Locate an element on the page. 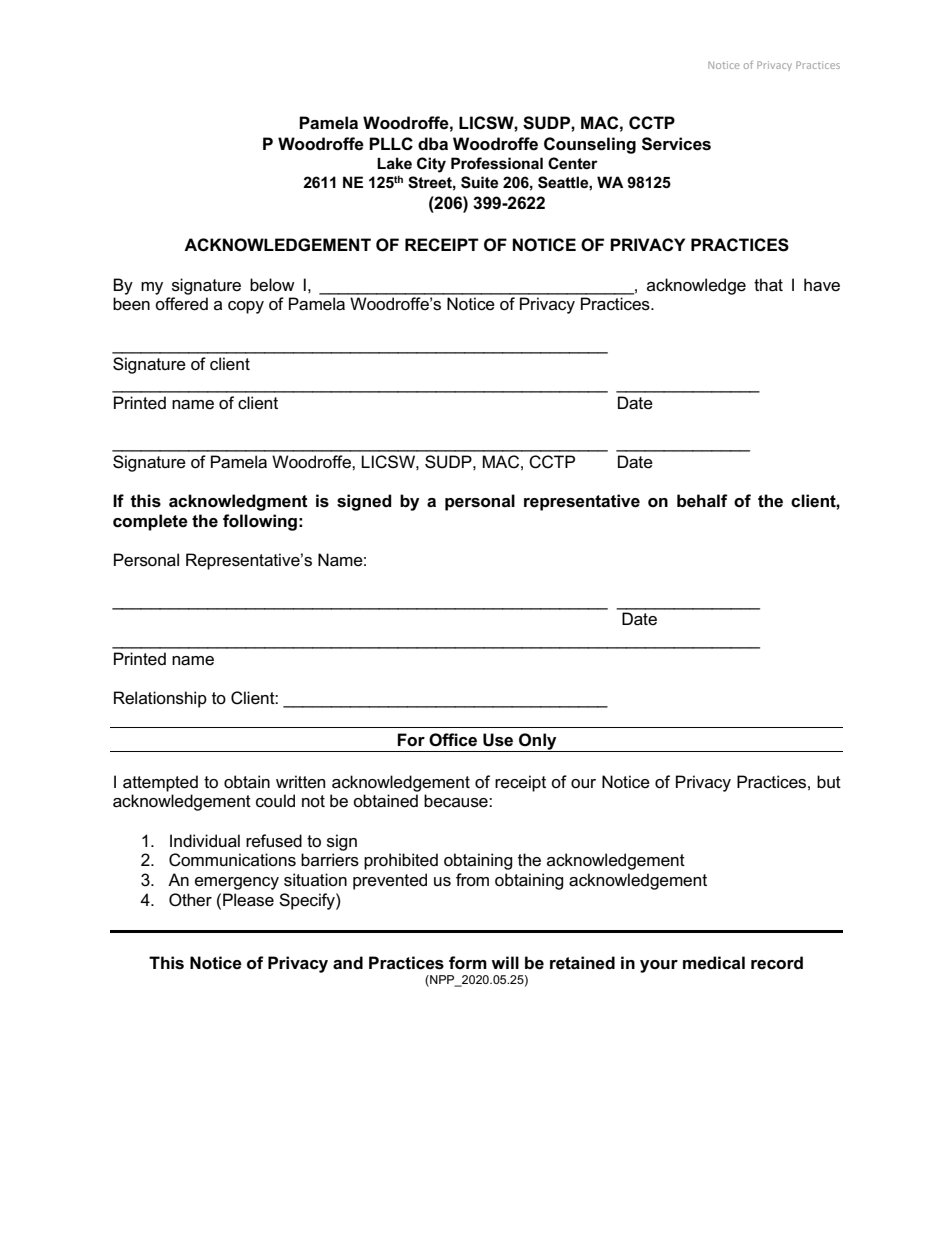 The height and width of the image is (1233, 952). Lake is located at coordinates (394, 163).
